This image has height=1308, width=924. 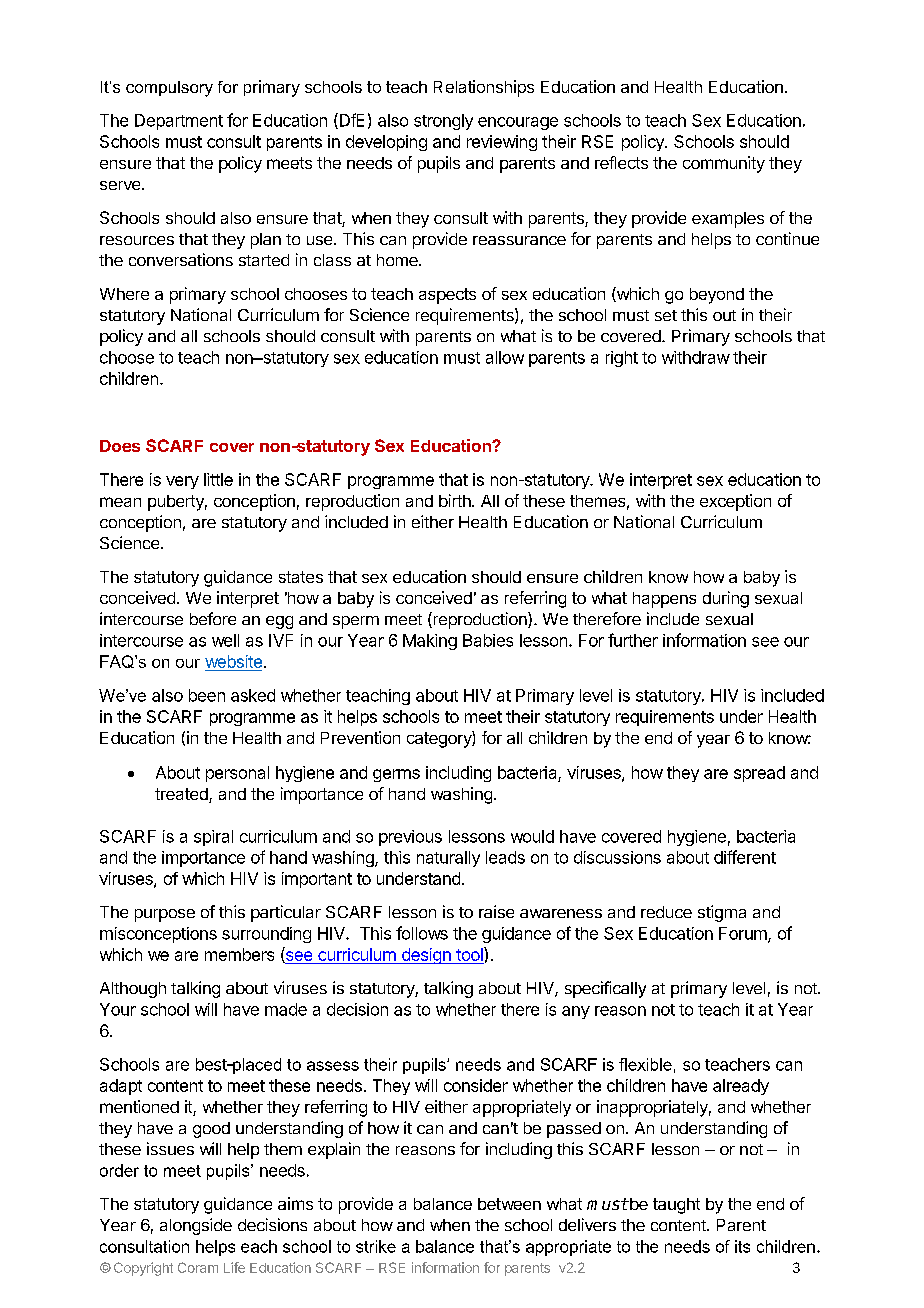 What do you see at coordinates (207, 695) in the image?
I see `been` at bounding box center [207, 695].
